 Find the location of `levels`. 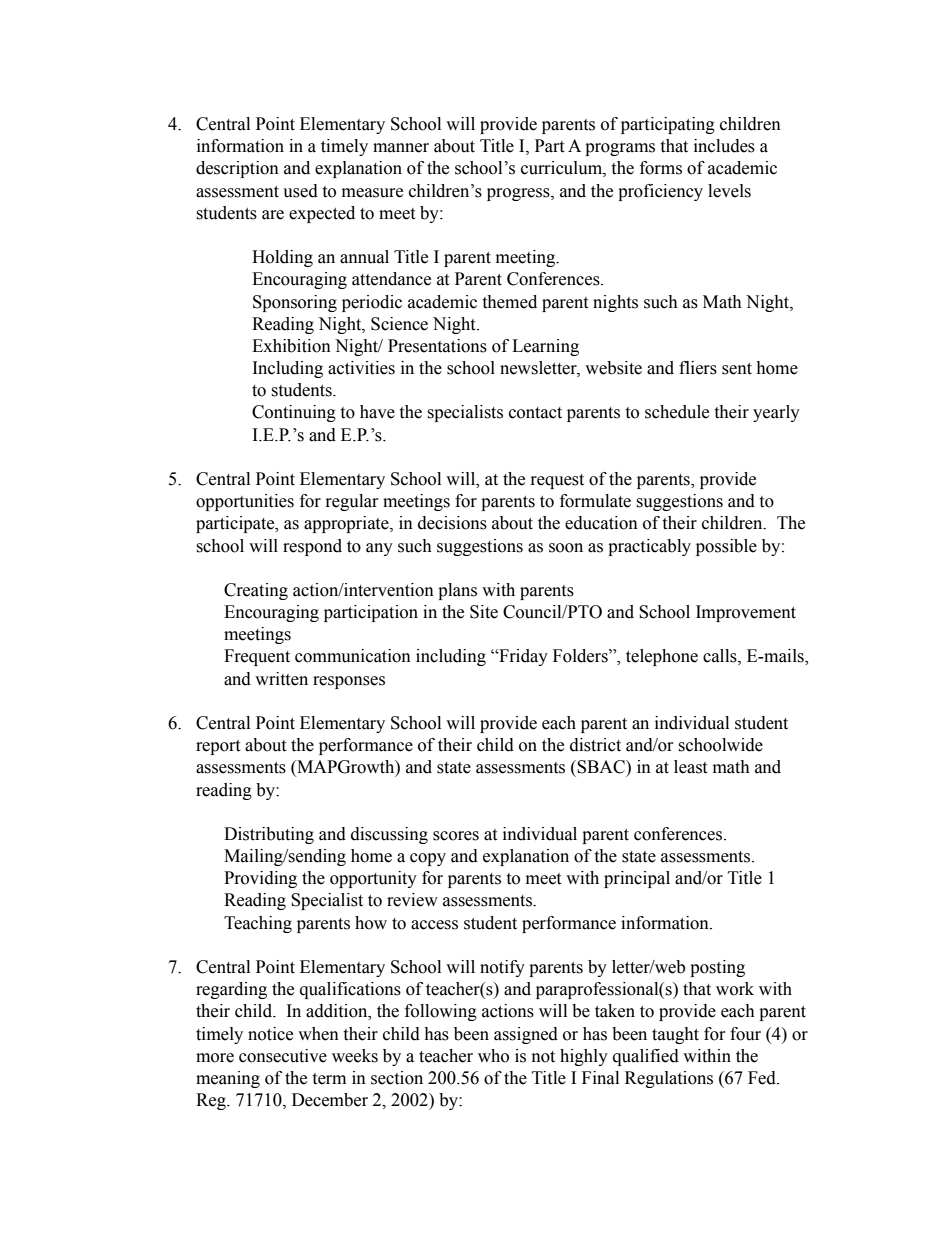

levels is located at coordinates (729, 191).
